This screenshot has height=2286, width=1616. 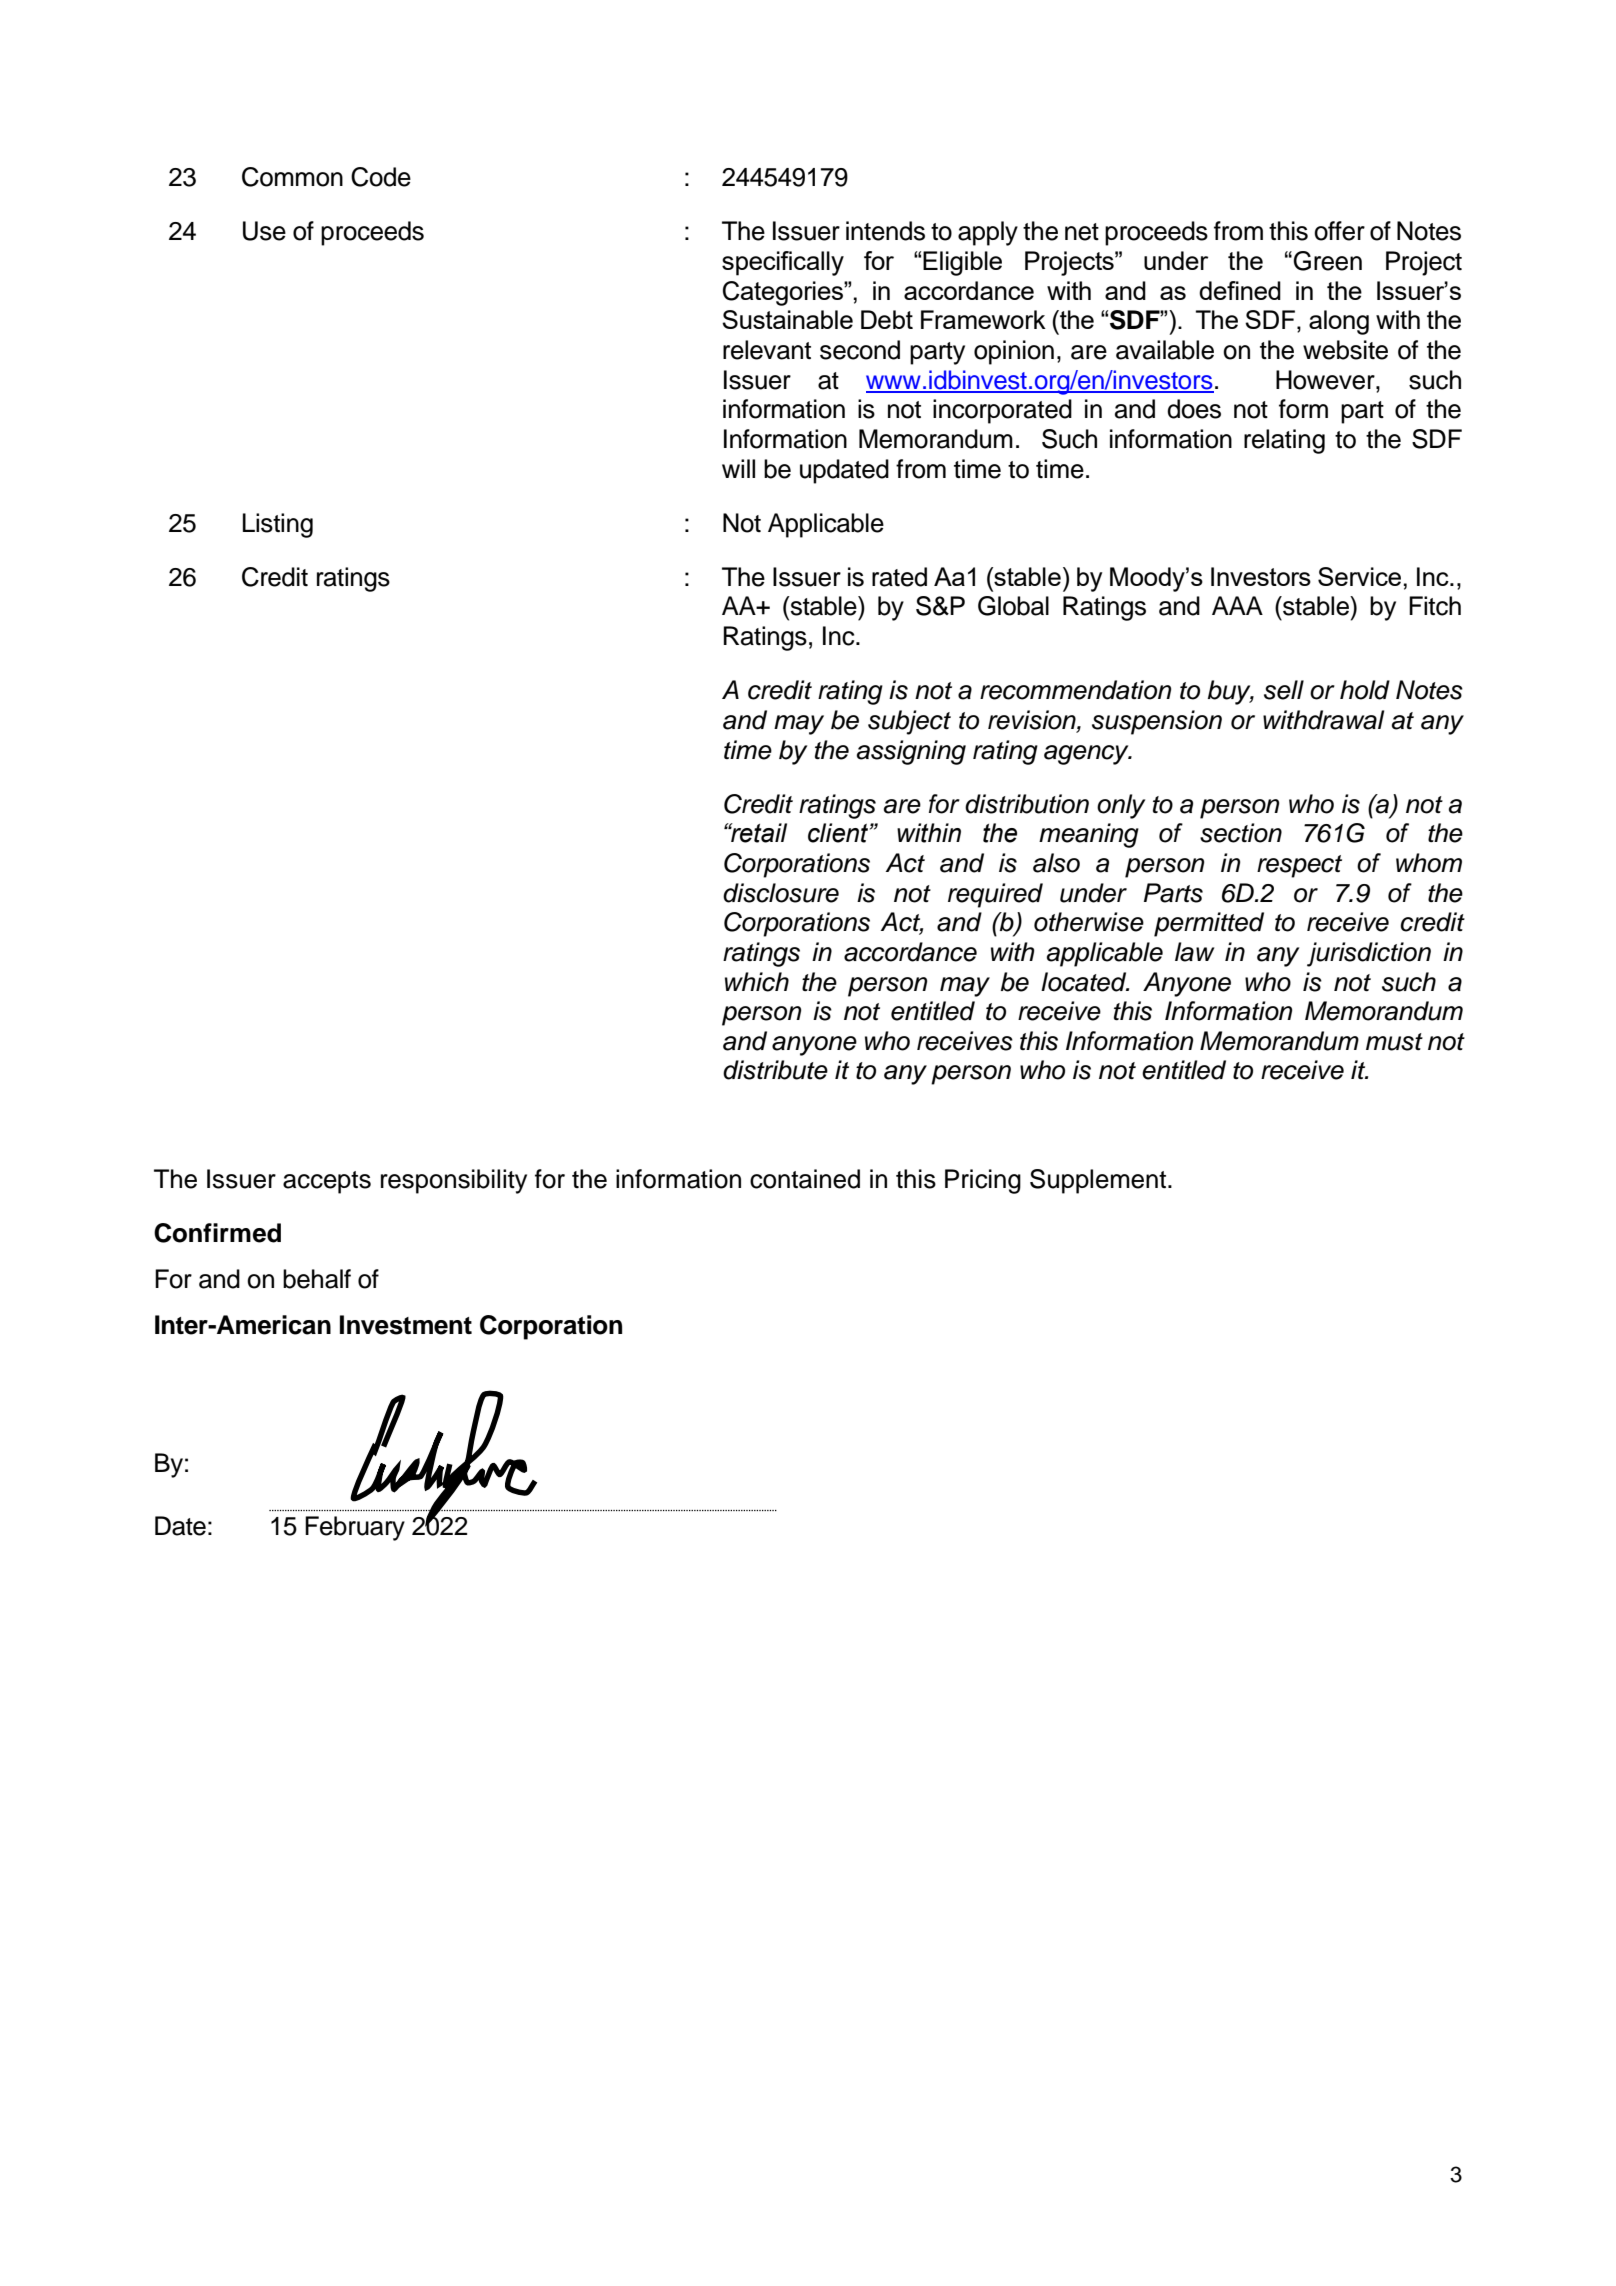 What do you see at coordinates (327, 1182) in the screenshot?
I see `accepts` at bounding box center [327, 1182].
